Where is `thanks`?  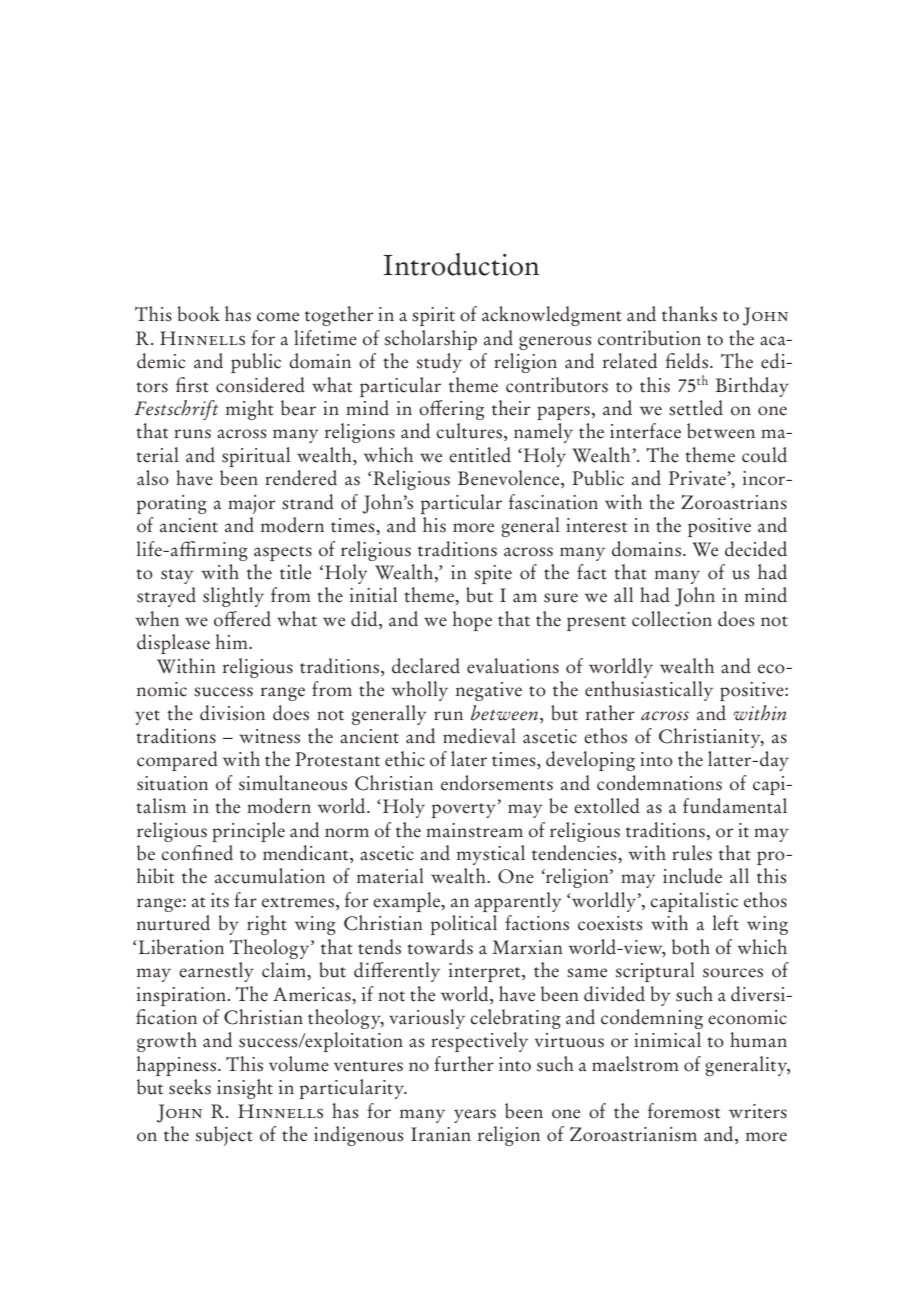 thanks is located at coordinates (689, 314).
